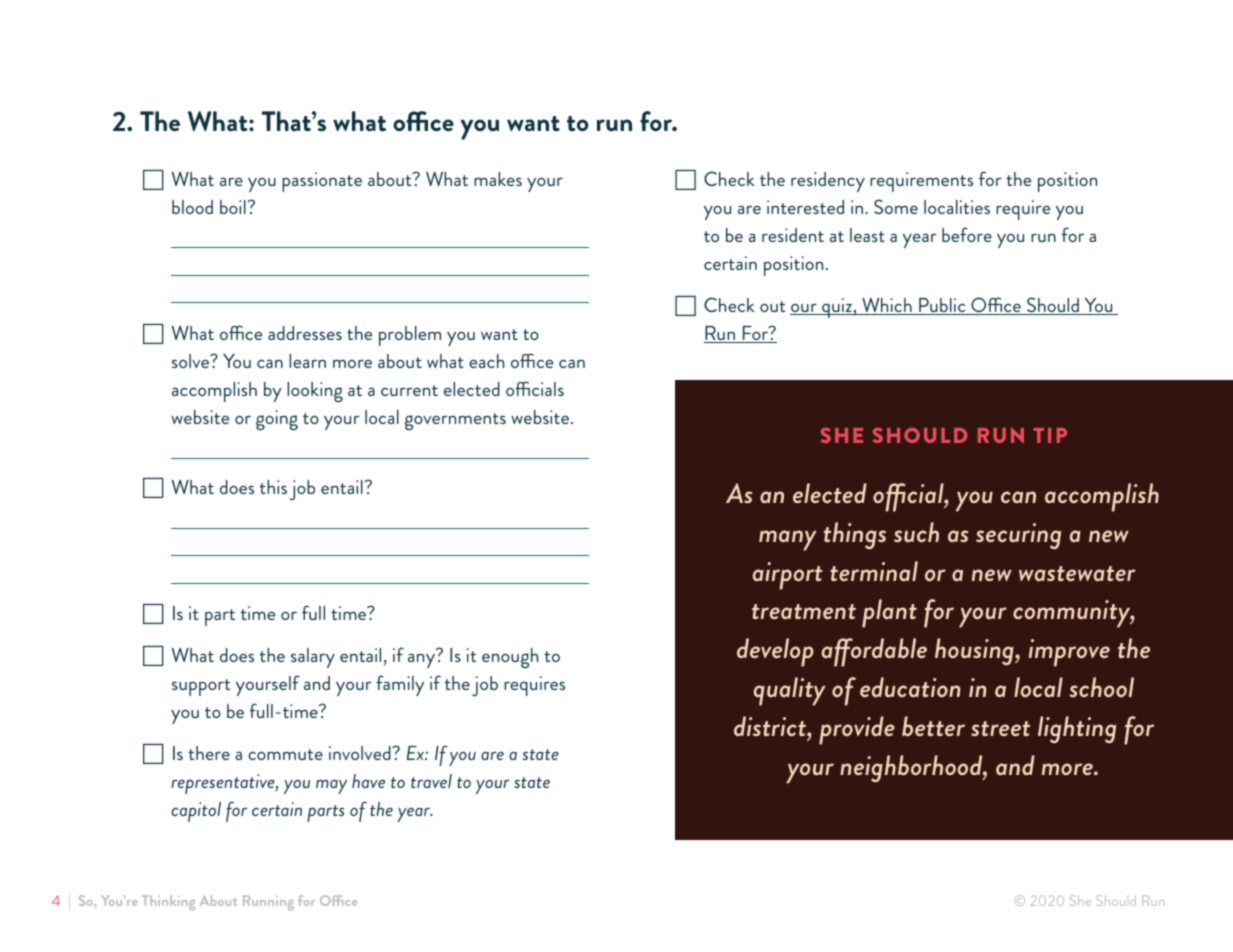 The image size is (1233, 952). Describe the element at coordinates (233, 207) in the screenshot. I see `boil` at that location.
